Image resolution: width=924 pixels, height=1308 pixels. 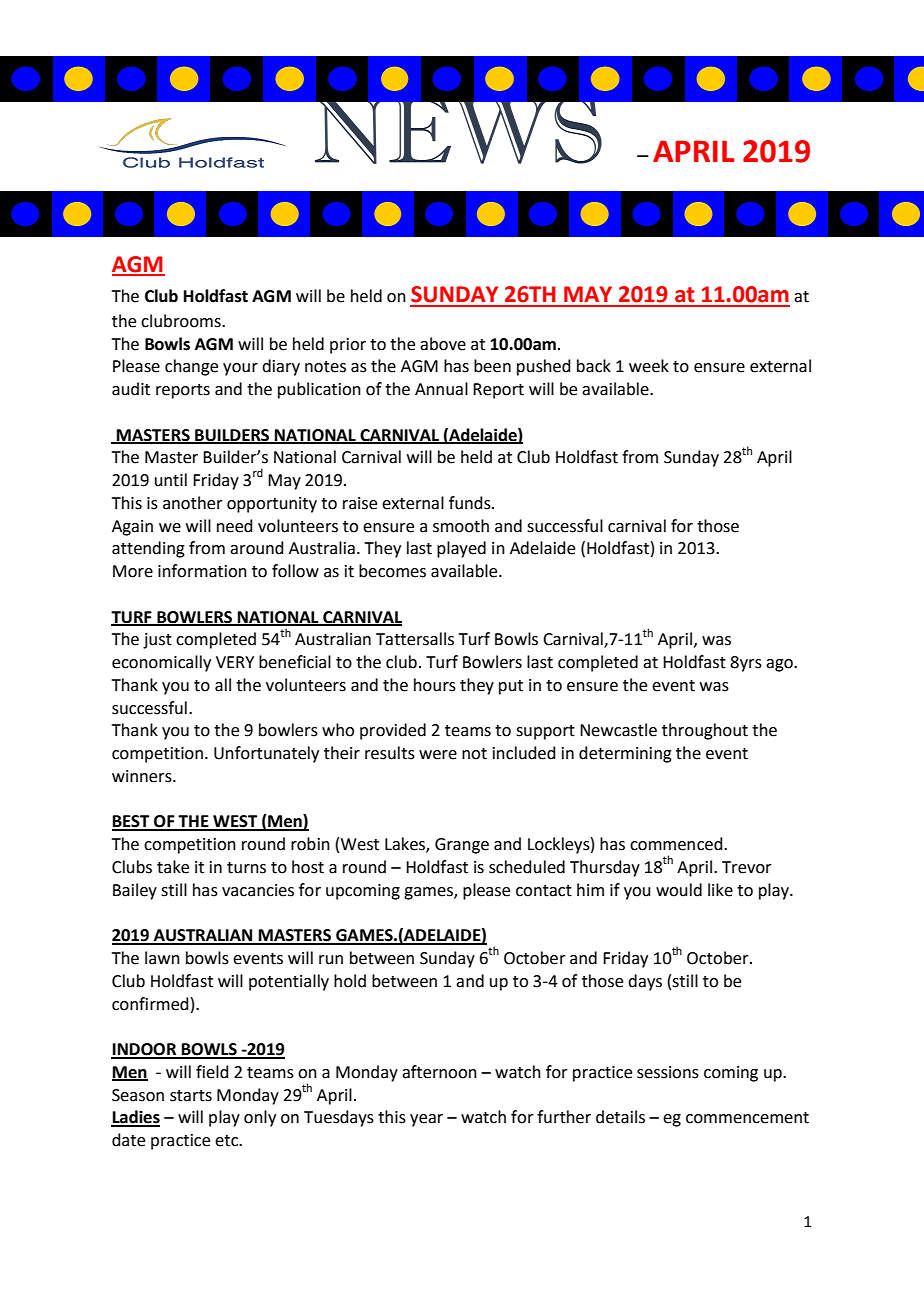 I want to click on year, so click(x=426, y=1120).
